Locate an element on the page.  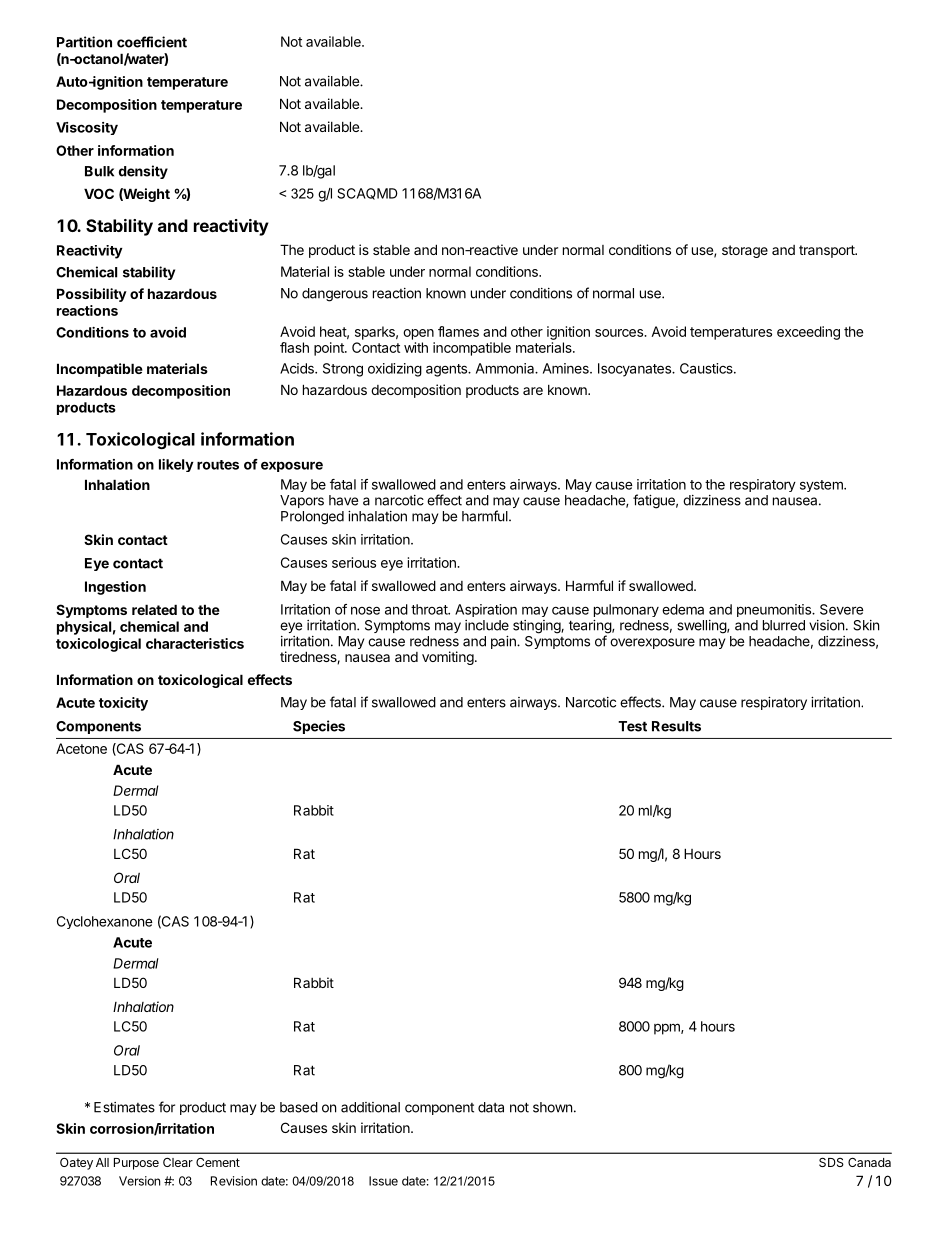
coefficient is located at coordinates (152, 42).
